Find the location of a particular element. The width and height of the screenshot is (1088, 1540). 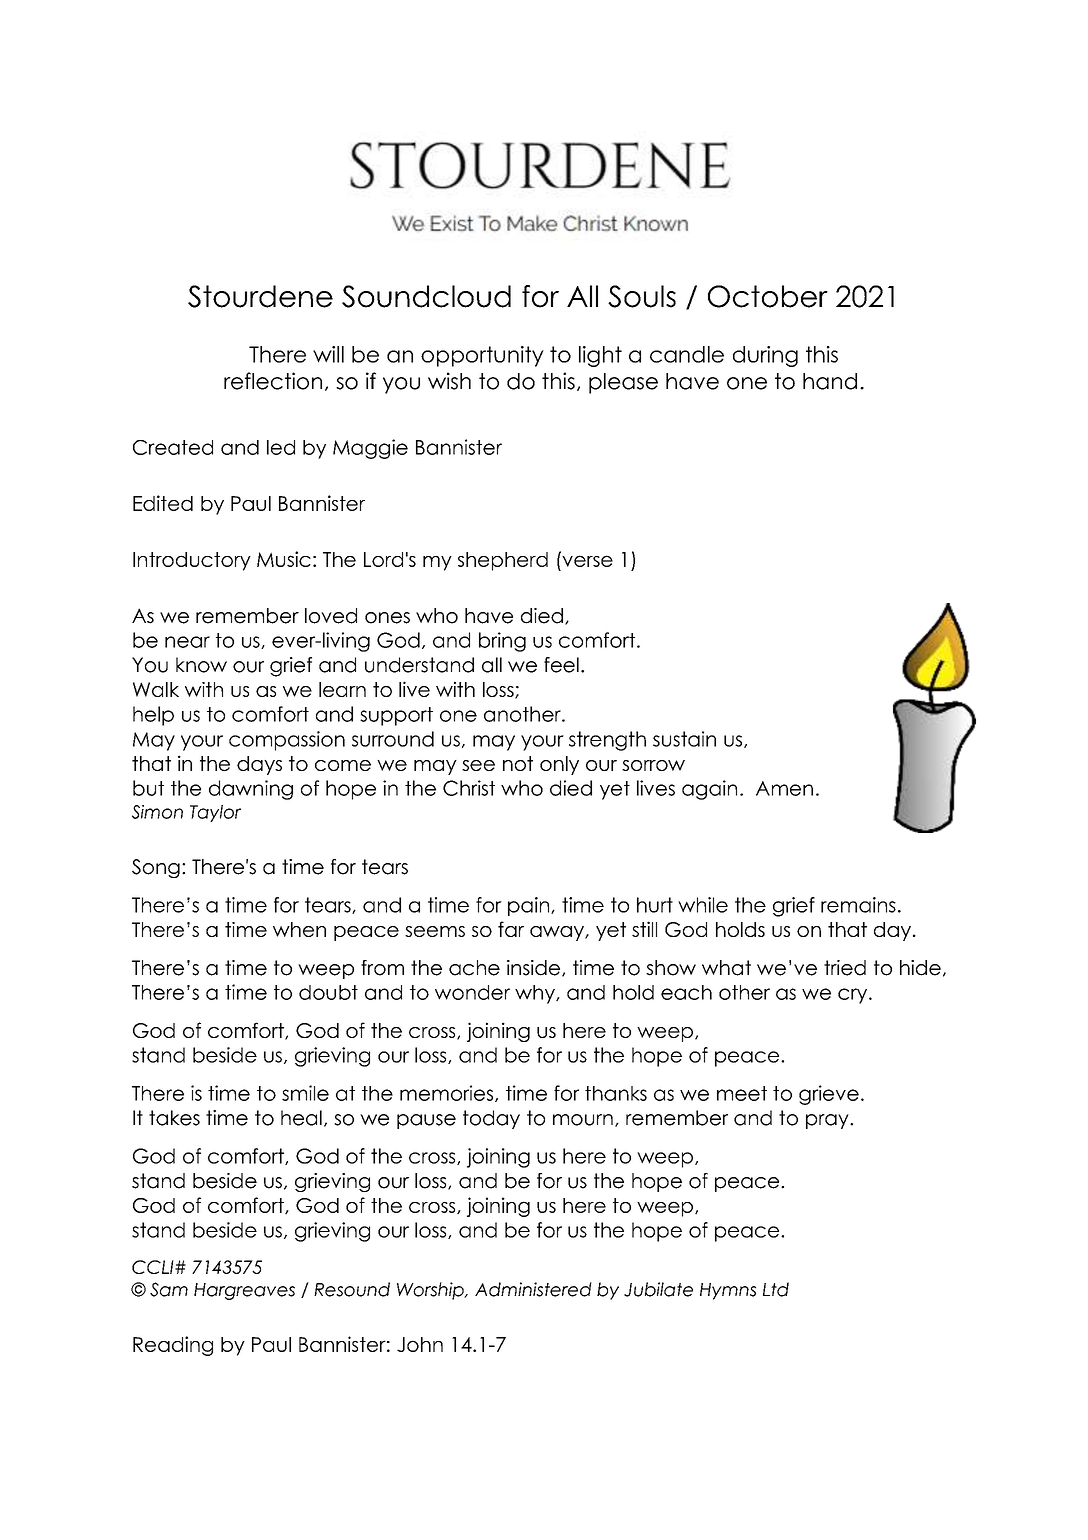

during is located at coordinates (765, 356).
